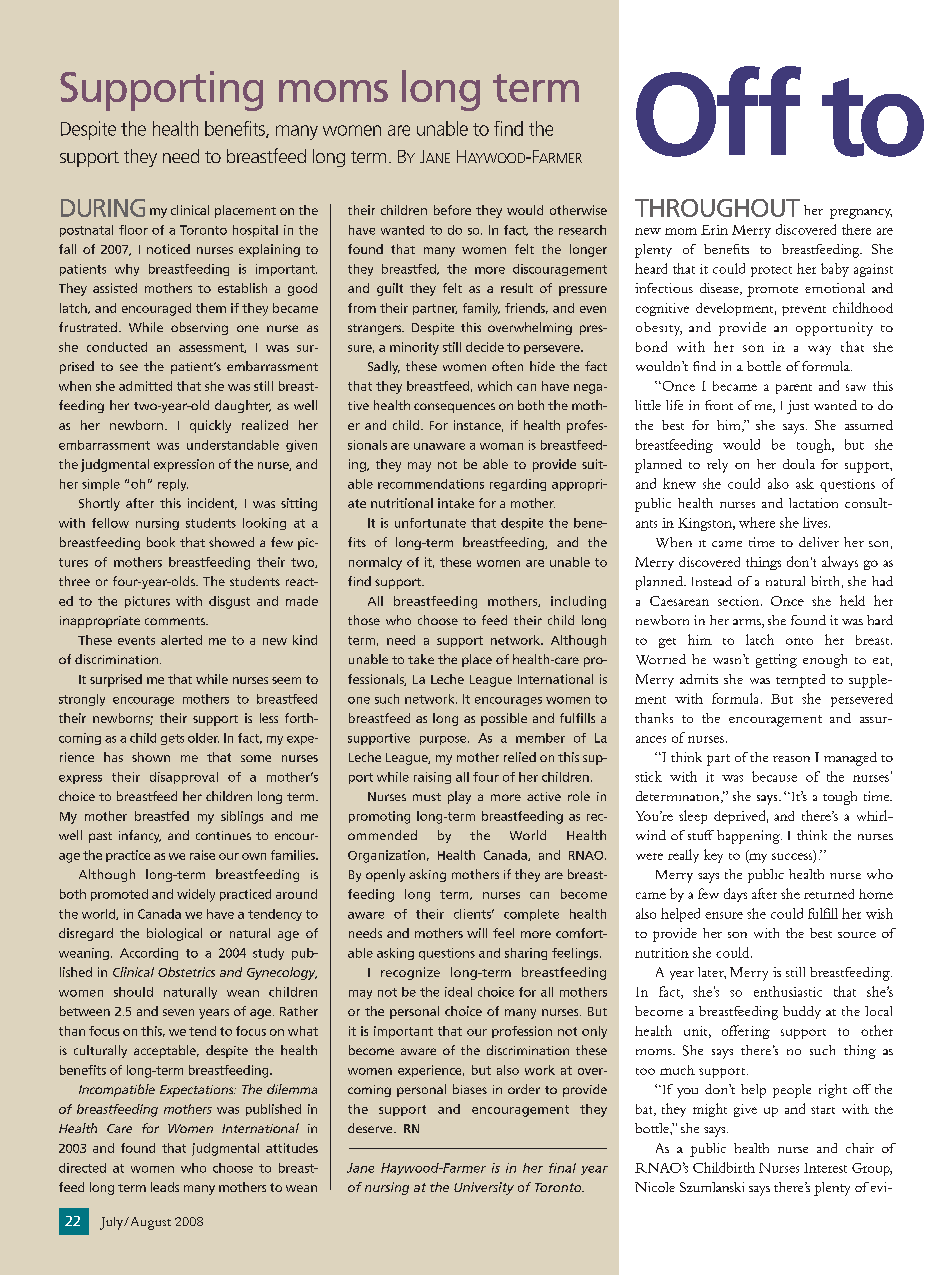 This page has width=952, height=1275. Describe the element at coordinates (452, 210) in the page. I see `before` at that location.
